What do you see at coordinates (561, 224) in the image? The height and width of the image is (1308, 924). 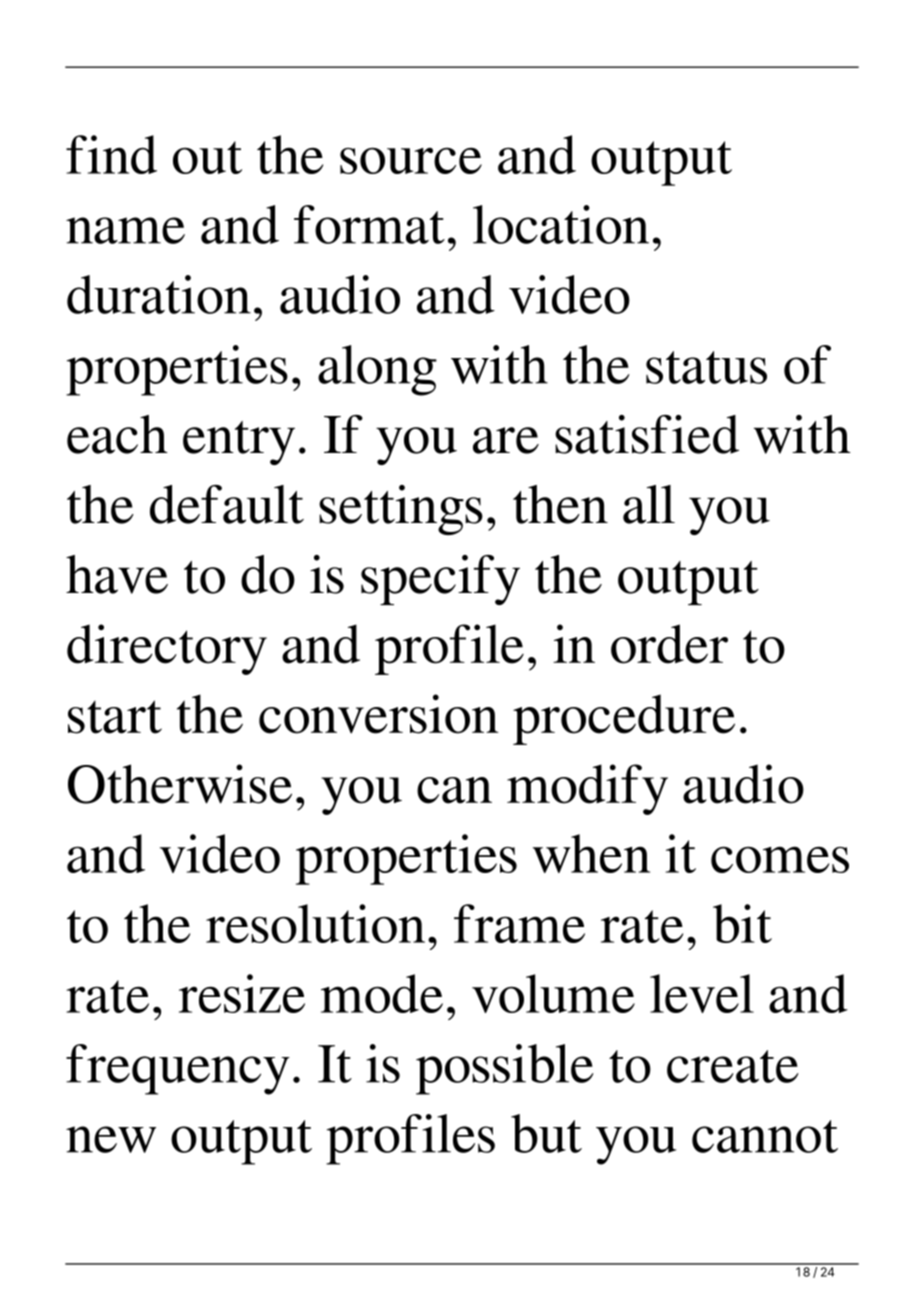 I see `location` at bounding box center [561, 224].
